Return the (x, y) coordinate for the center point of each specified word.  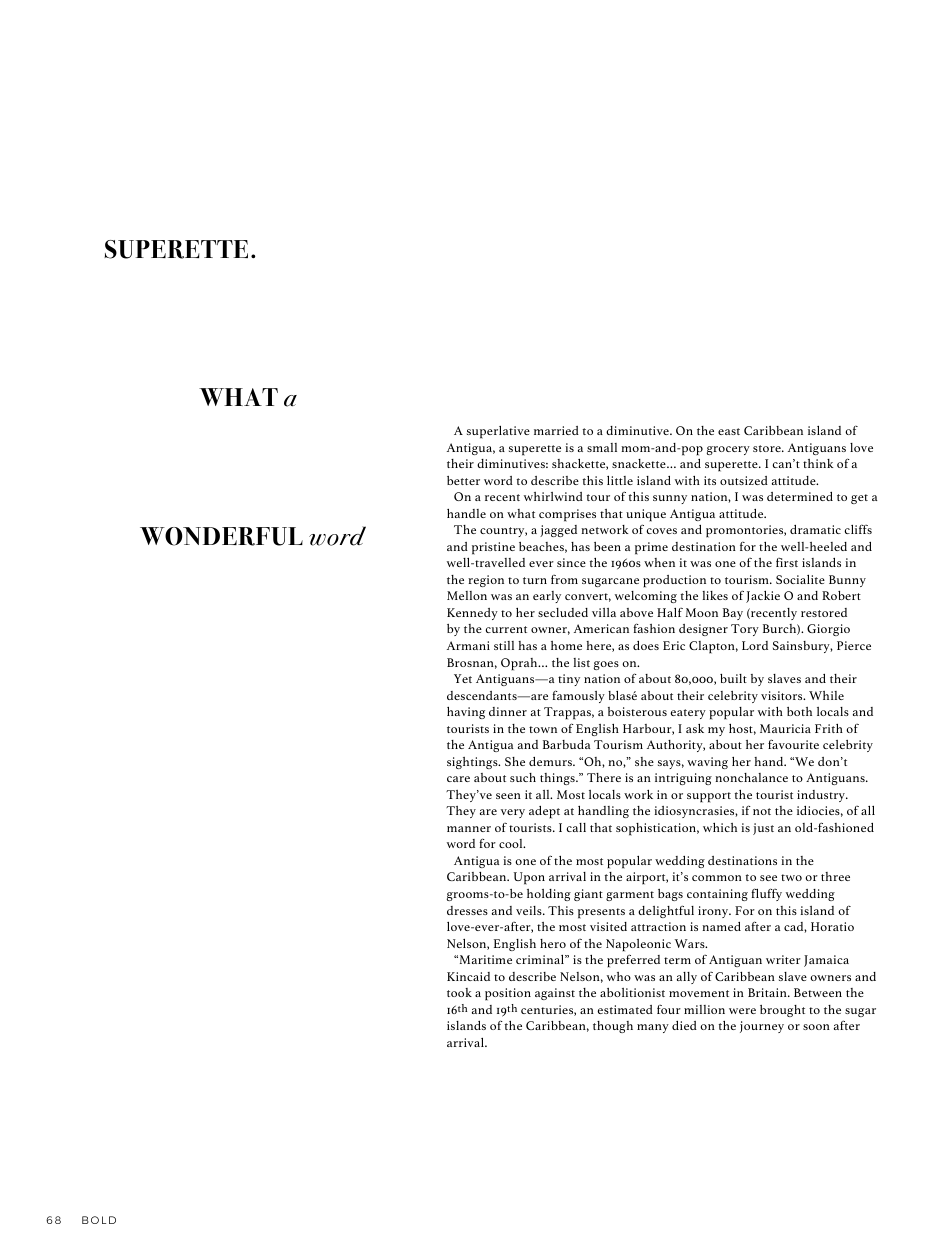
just (763, 829)
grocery (728, 450)
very (513, 813)
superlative (498, 432)
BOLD (99, 1220)
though (613, 1027)
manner (469, 829)
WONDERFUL (221, 536)
